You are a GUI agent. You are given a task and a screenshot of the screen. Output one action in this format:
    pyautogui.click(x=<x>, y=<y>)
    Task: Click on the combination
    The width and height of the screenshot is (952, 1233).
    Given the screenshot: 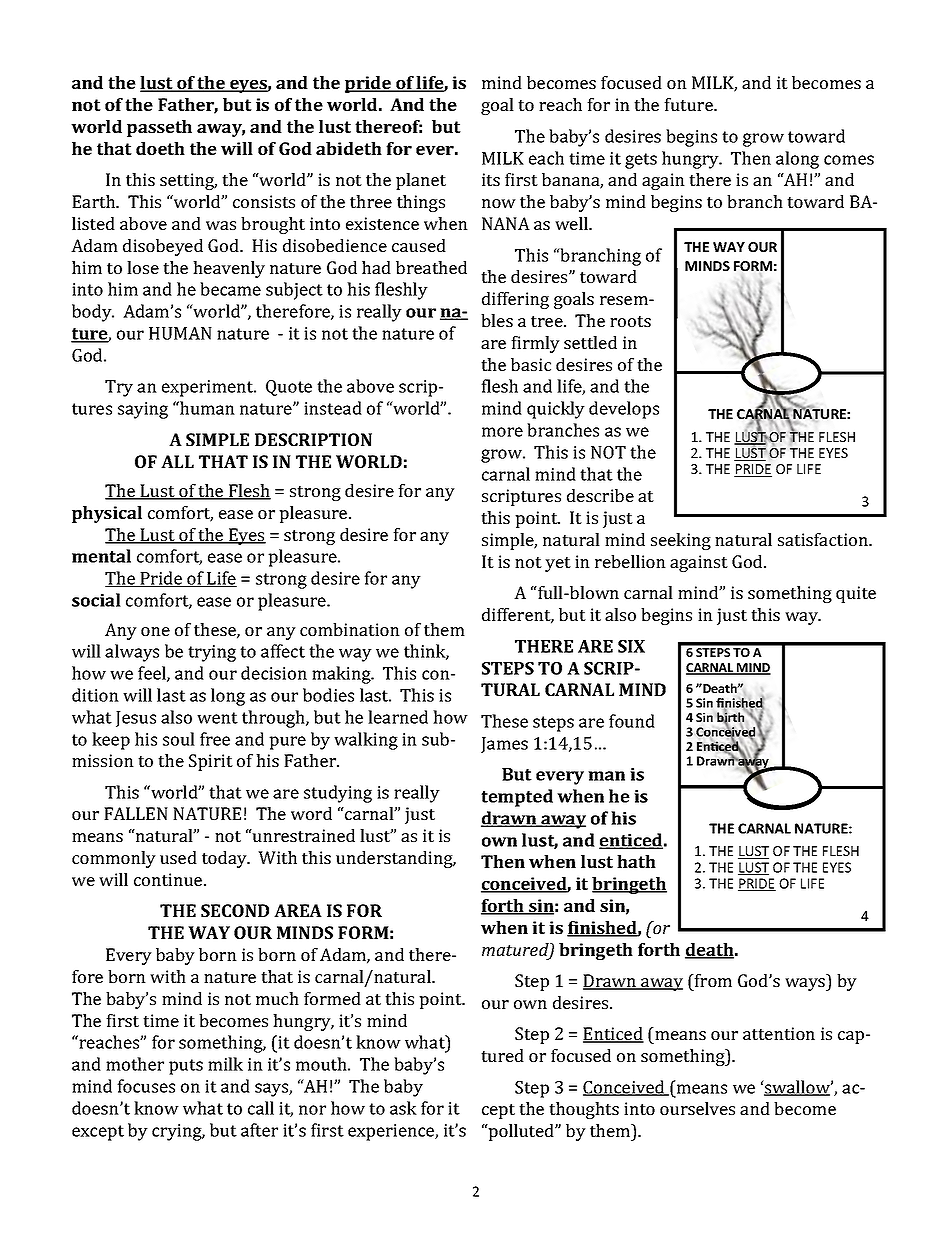 What is the action you would take?
    pyautogui.click(x=350, y=629)
